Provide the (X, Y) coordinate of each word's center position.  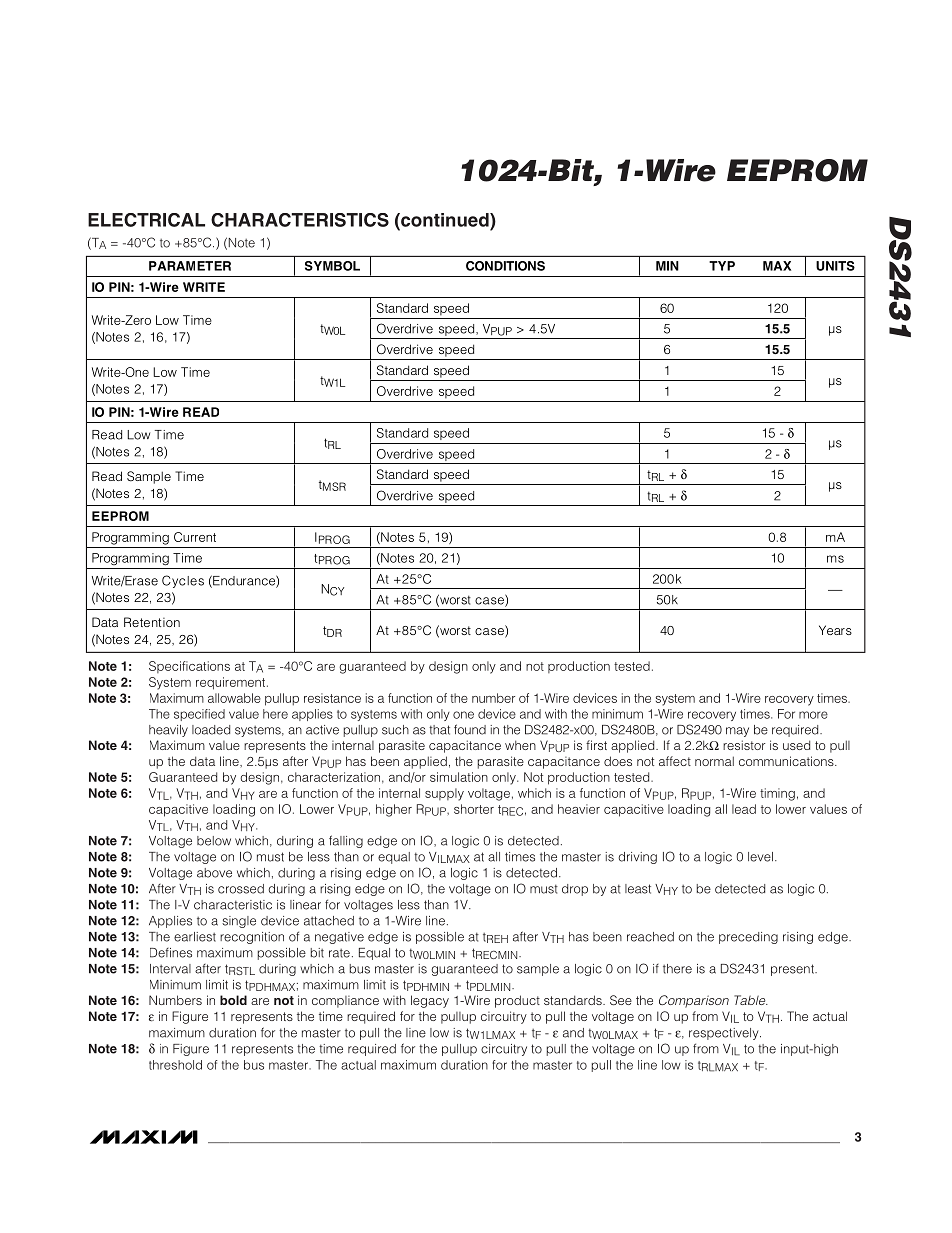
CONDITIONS (505, 266)
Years (835, 630)
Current (195, 537)
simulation (459, 777)
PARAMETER (190, 266)
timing (777, 794)
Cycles (183, 581)
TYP (722, 266)
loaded (211, 730)
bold (233, 1000)
